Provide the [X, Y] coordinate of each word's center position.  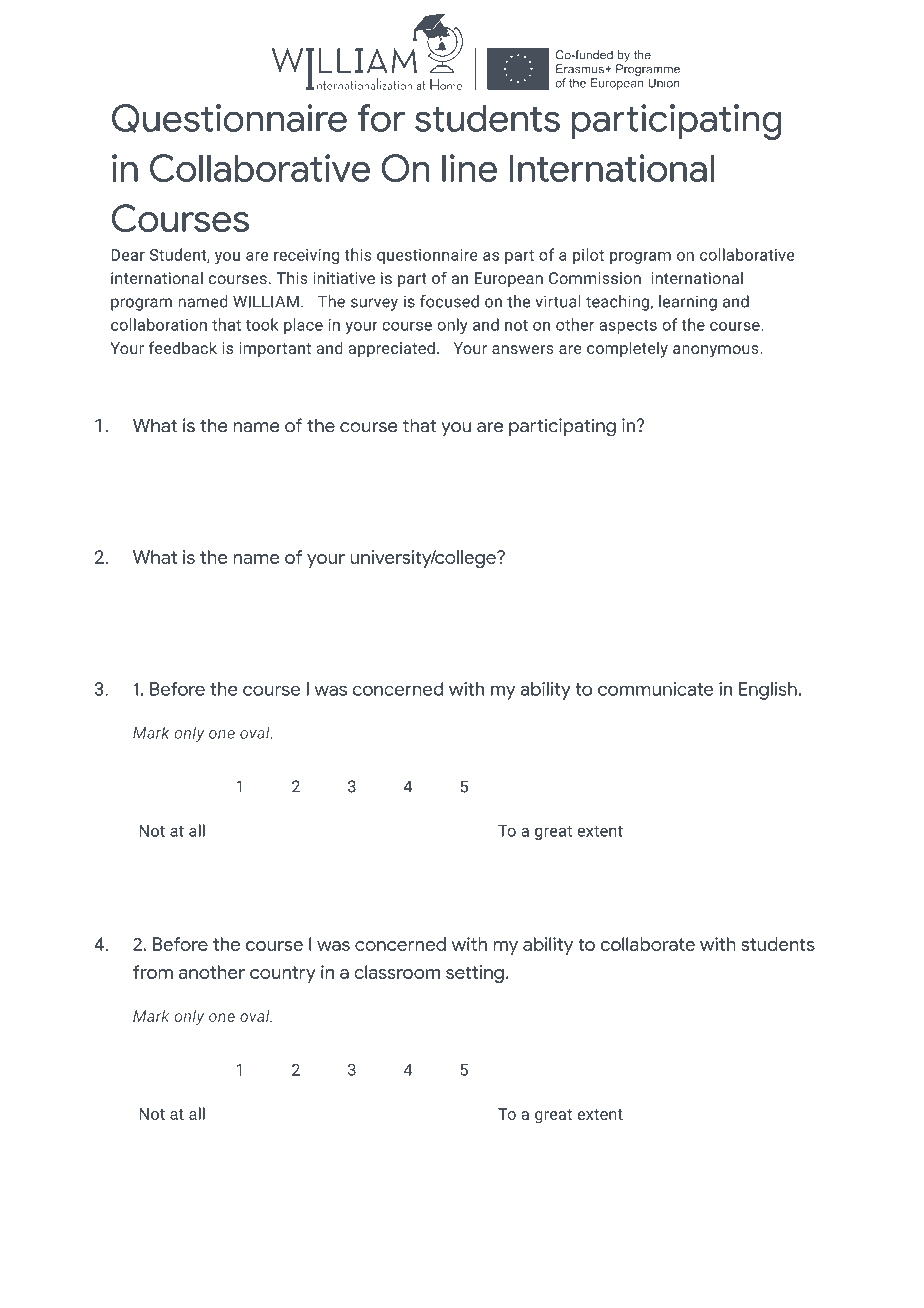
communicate [656, 689]
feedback [183, 347]
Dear [128, 255]
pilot [588, 256]
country [283, 974]
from [153, 972]
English [769, 691]
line [469, 168]
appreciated [391, 349]
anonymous [717, 351]
